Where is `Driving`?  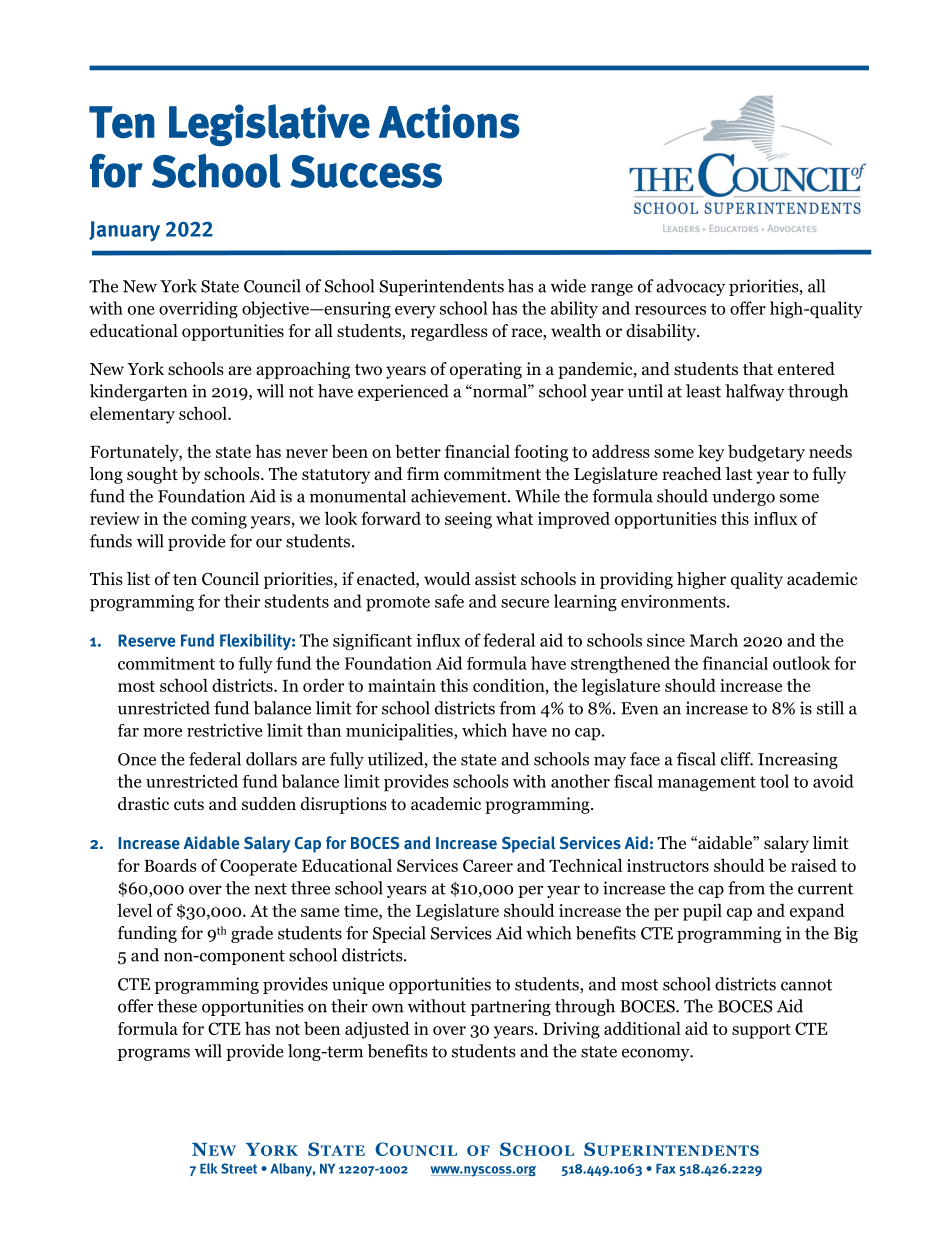
Driving is located at coordinates (571, 1030).
